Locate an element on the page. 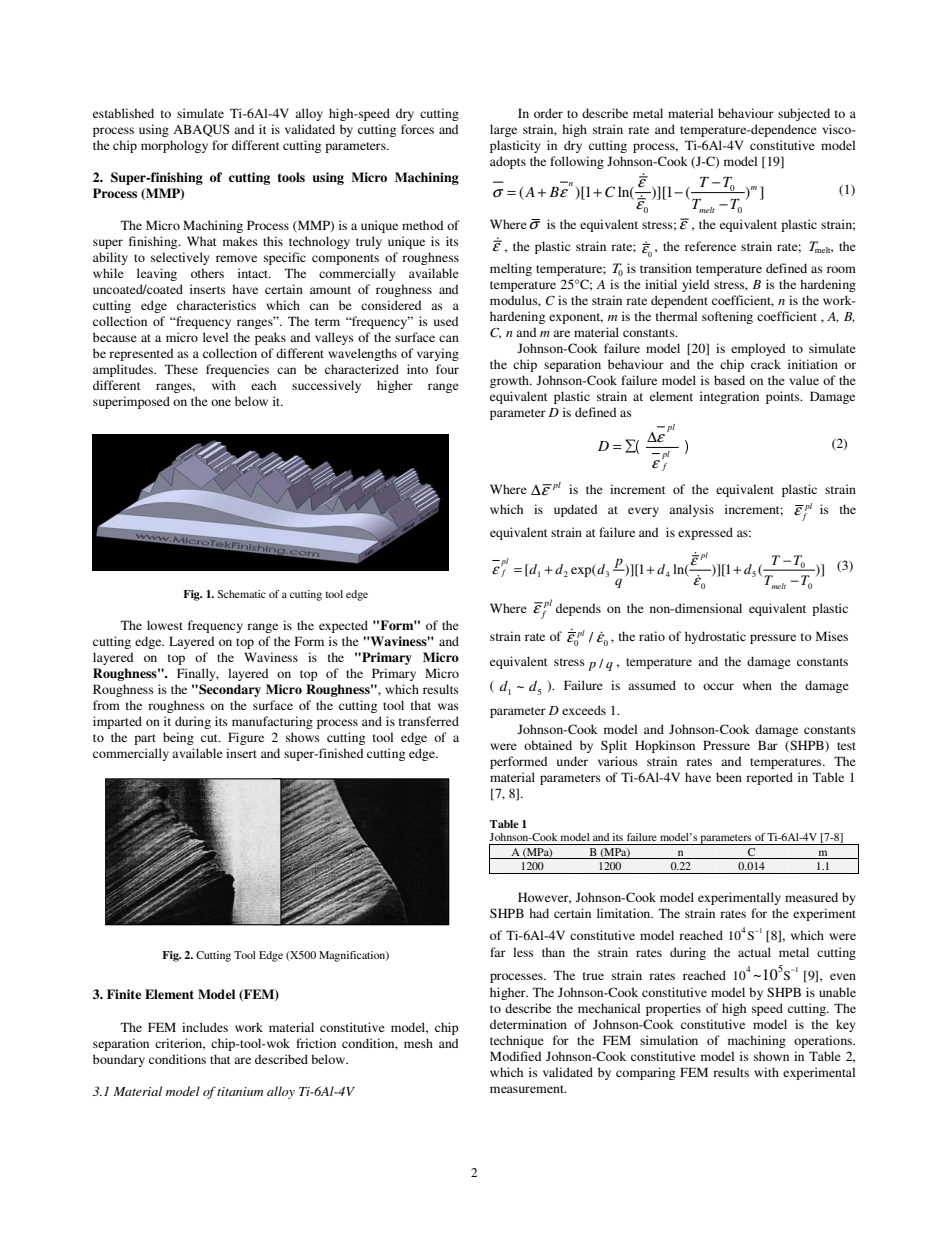 The width and height of the document is (952, 1233). large is located at coordinates (503, 130).
